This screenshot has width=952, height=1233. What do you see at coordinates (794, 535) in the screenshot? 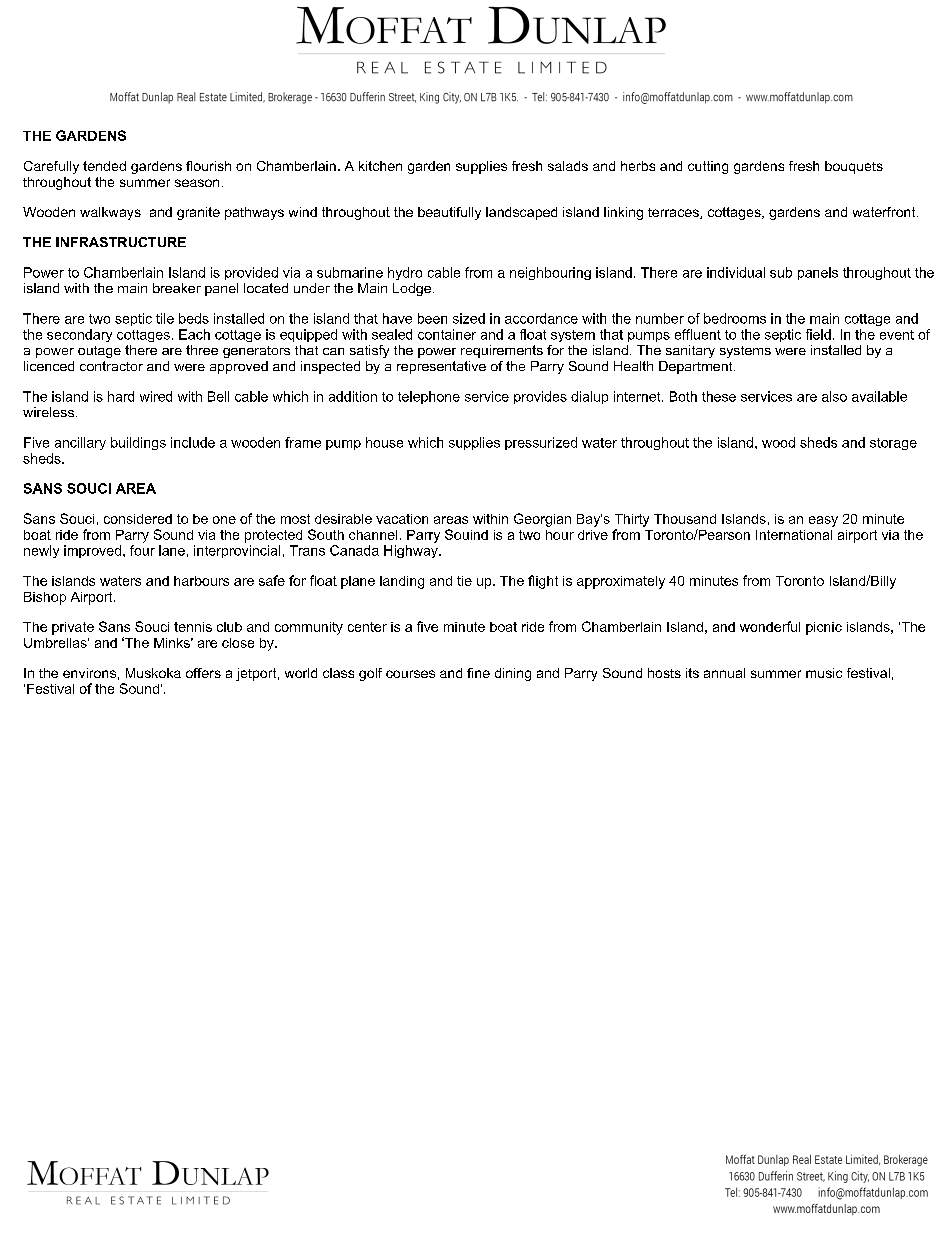
I see `International` at bounding box center [794, 535].
